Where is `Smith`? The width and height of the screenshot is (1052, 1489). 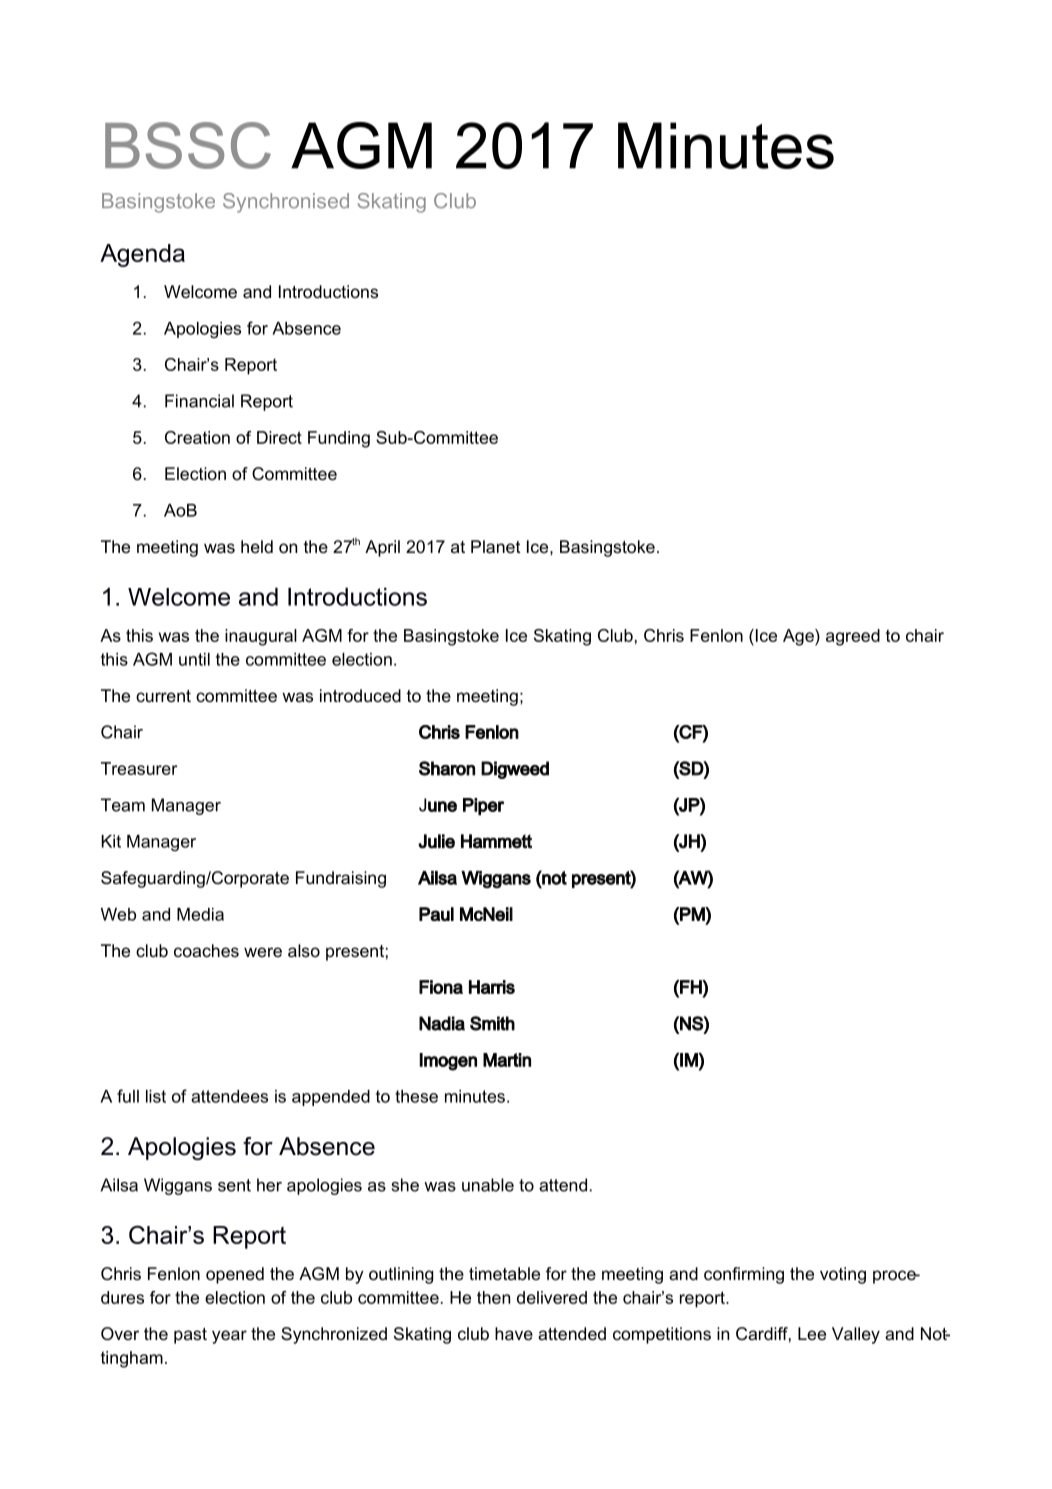 Smith is located at coordinates (492, 1023).
